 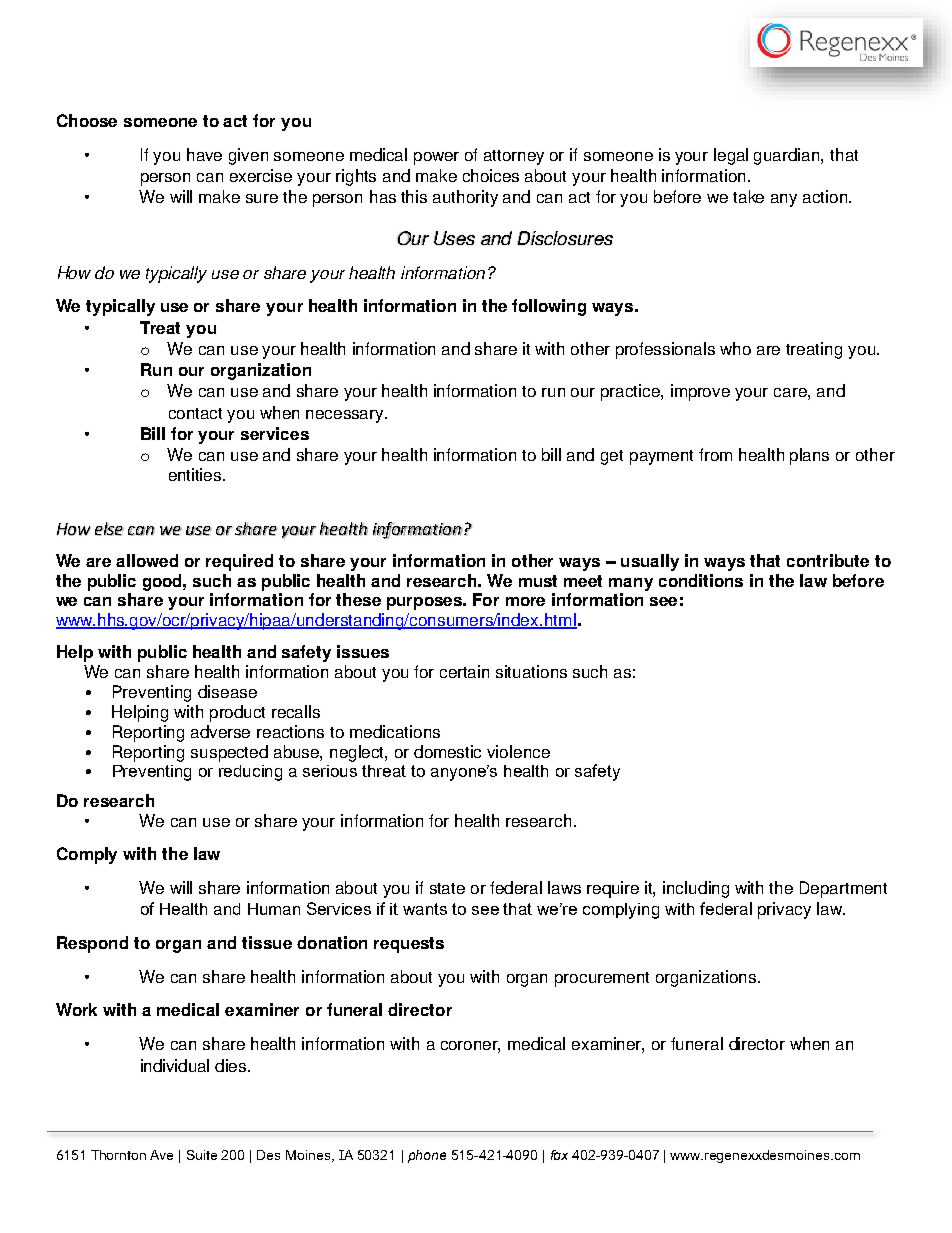 What do you see at coordinates (227, 691) in the screenshot?
I see `disease` at bounding box center [227, 691].
